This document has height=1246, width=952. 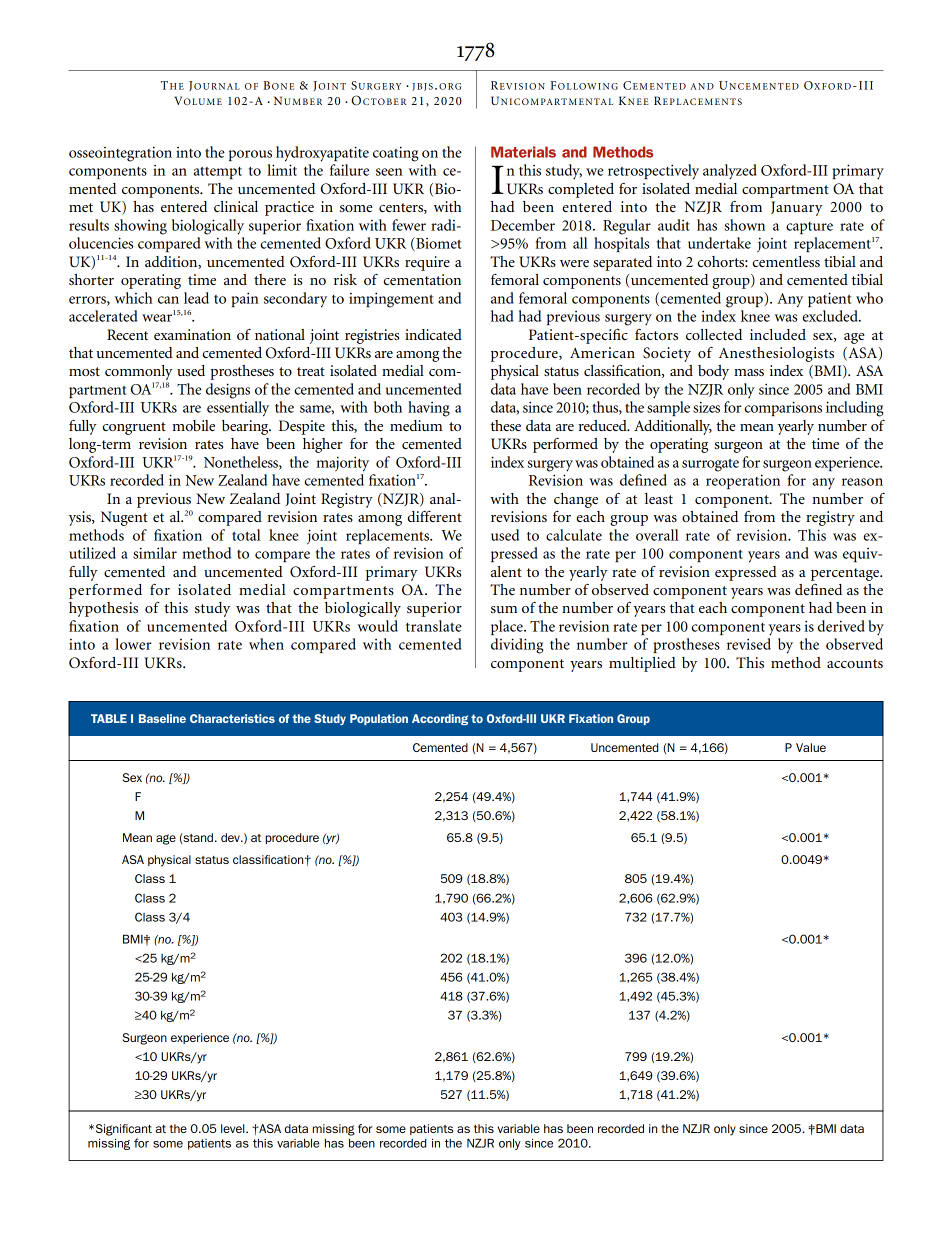 What do you see at coordinates (231, 837) in the document?
I see `dev` at bounding box center [231, 837].
